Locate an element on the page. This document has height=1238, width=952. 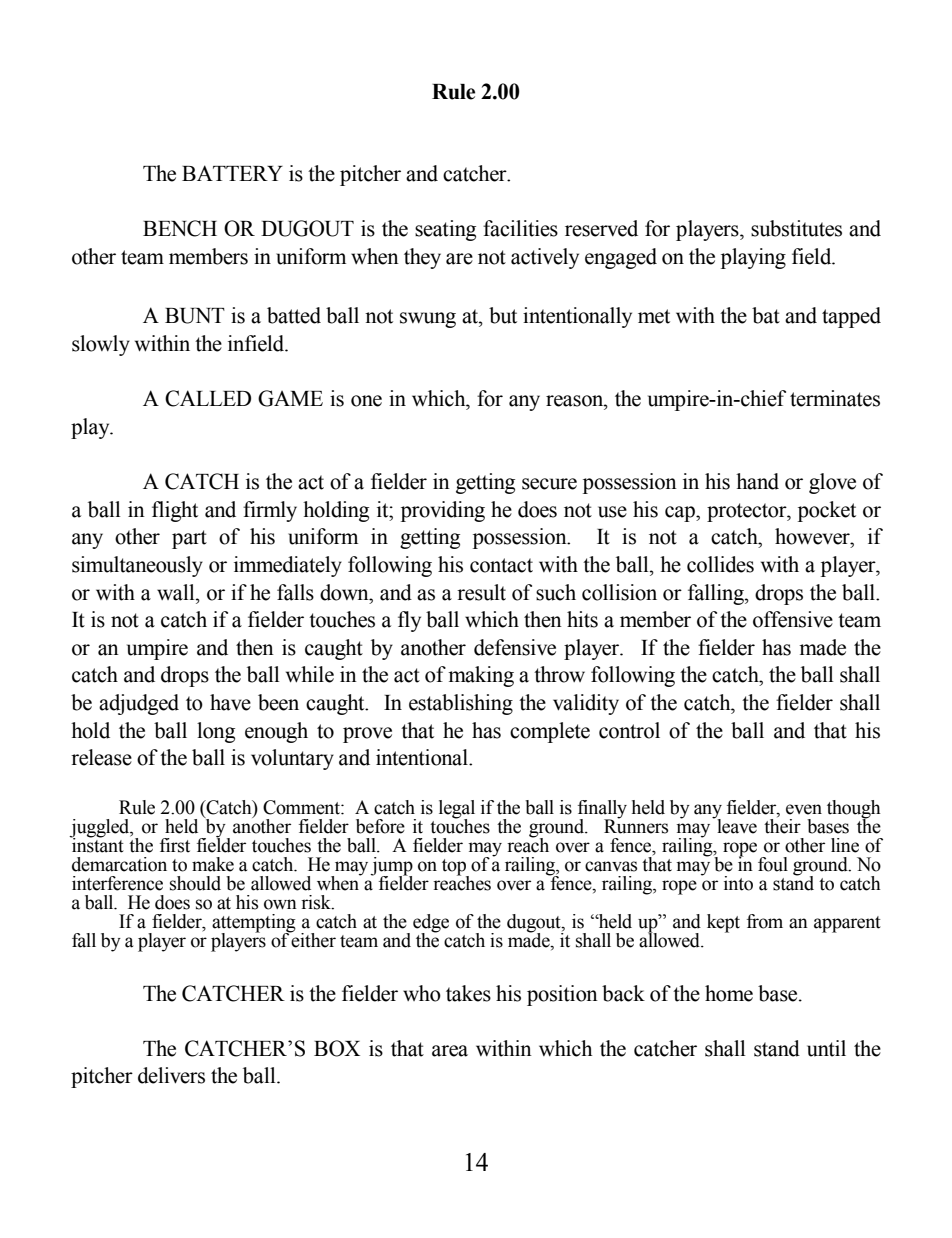
area is located at coordinates (450, 1051).
